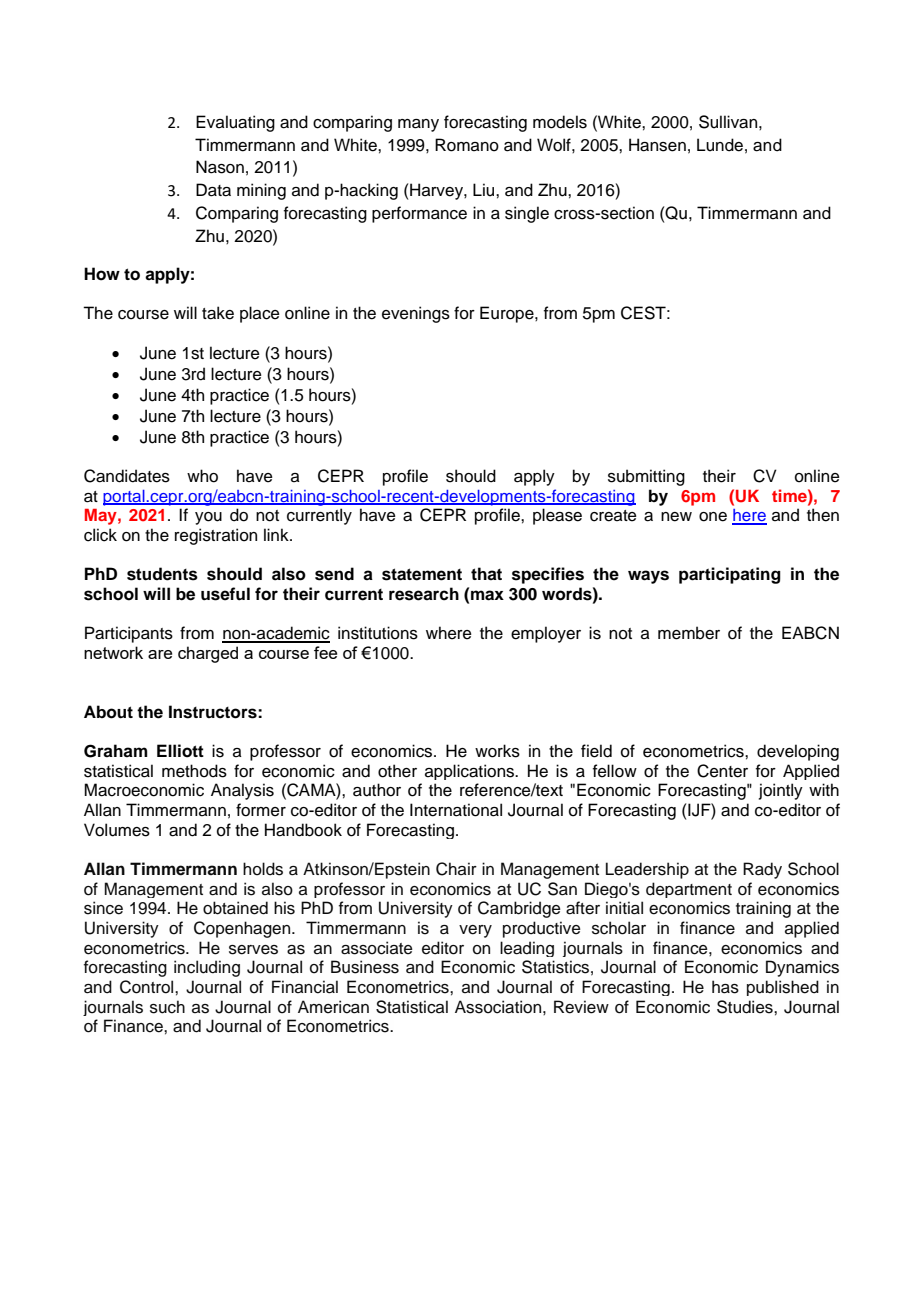 The width and height of the screenshot is (924, 1308). Describe the element at coordinates (235, 123) in the screenshot. I see `Evaluating` at that location.
